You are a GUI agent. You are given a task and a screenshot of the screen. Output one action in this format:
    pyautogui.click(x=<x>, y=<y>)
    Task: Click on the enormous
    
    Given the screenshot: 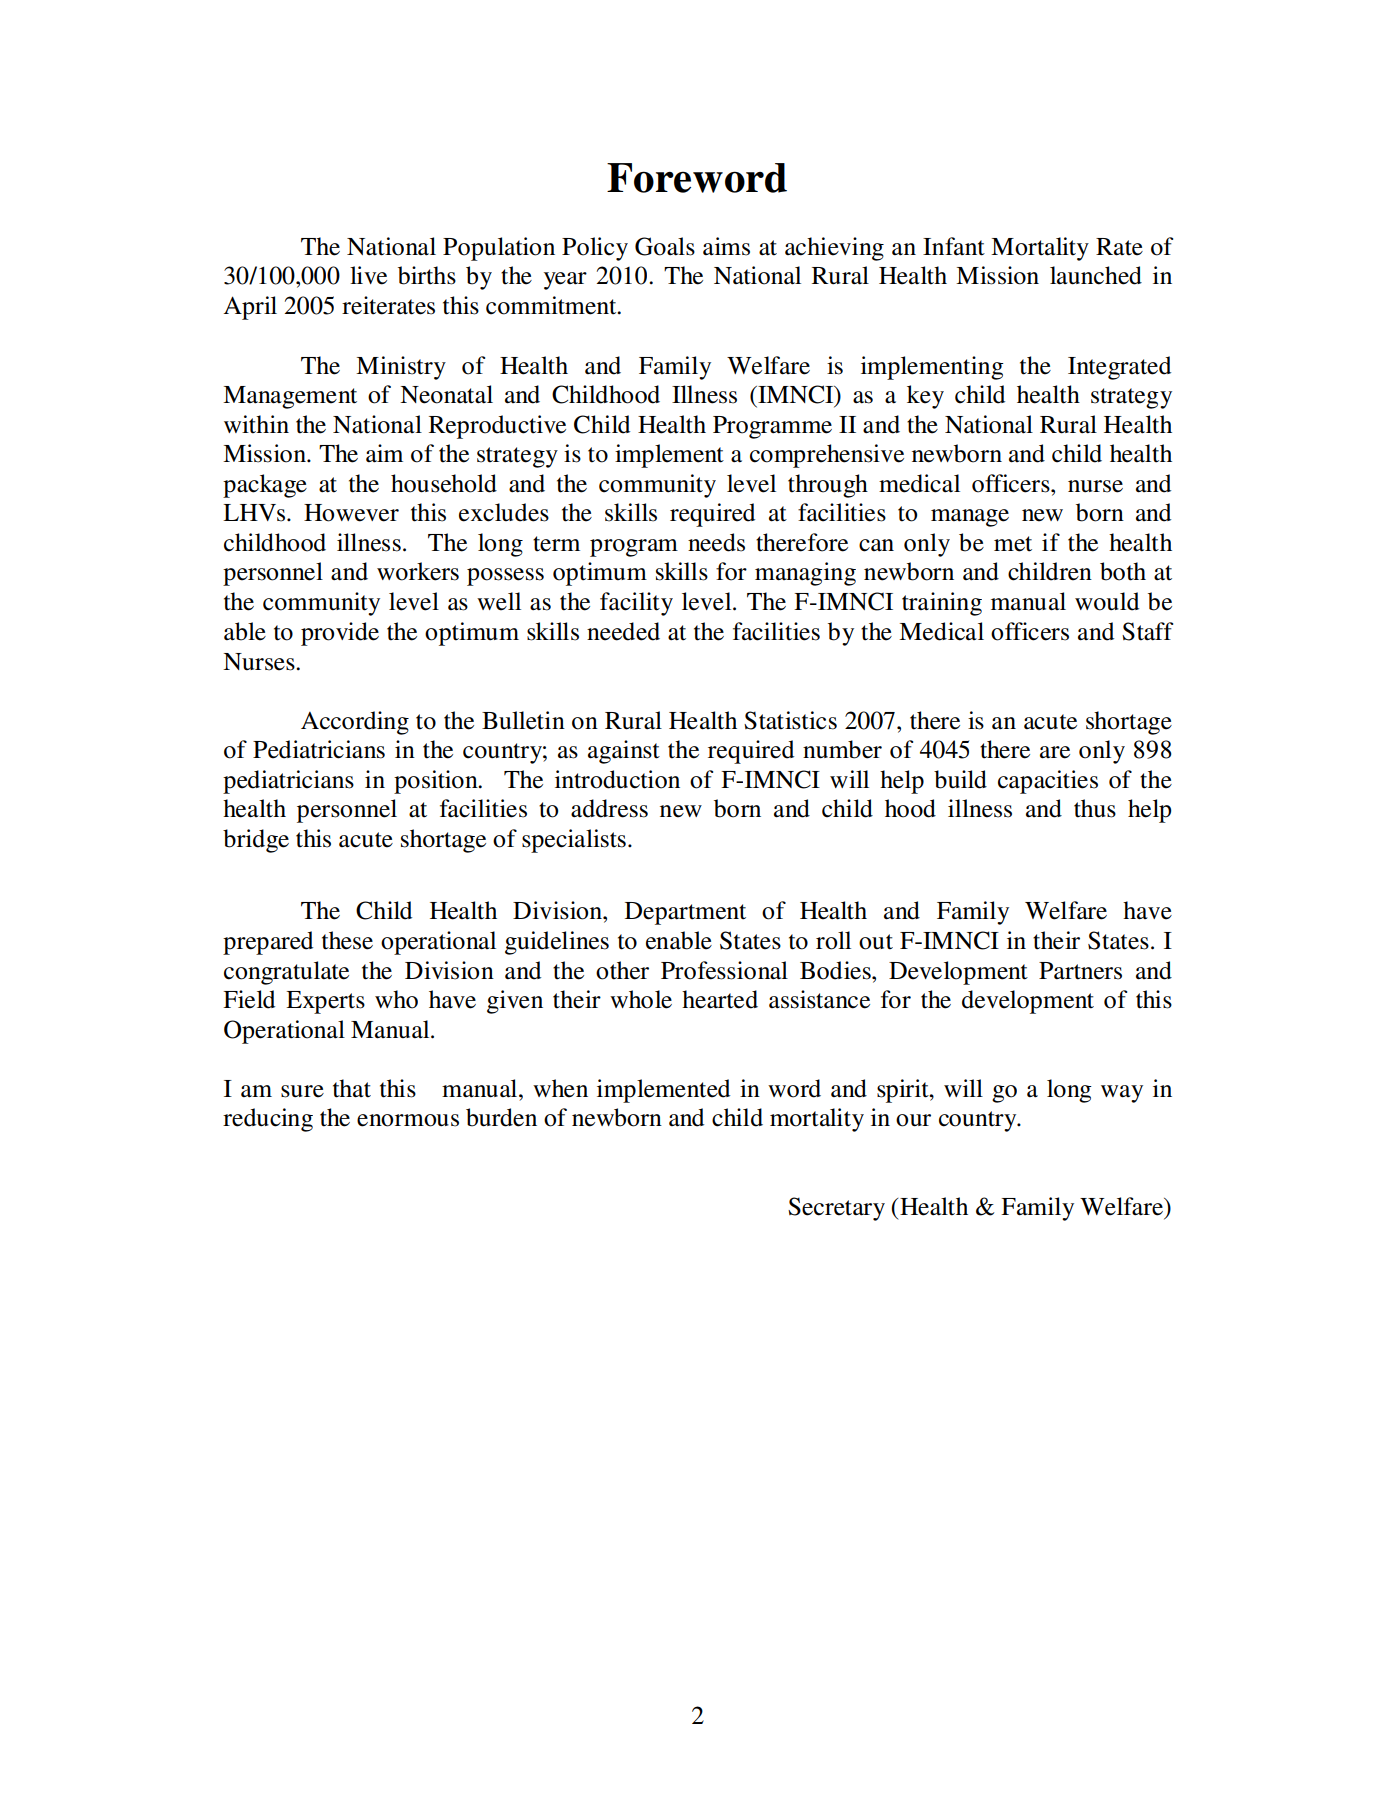 What is the action you would take?
    pyautogui.click(x=408, y=1120)
